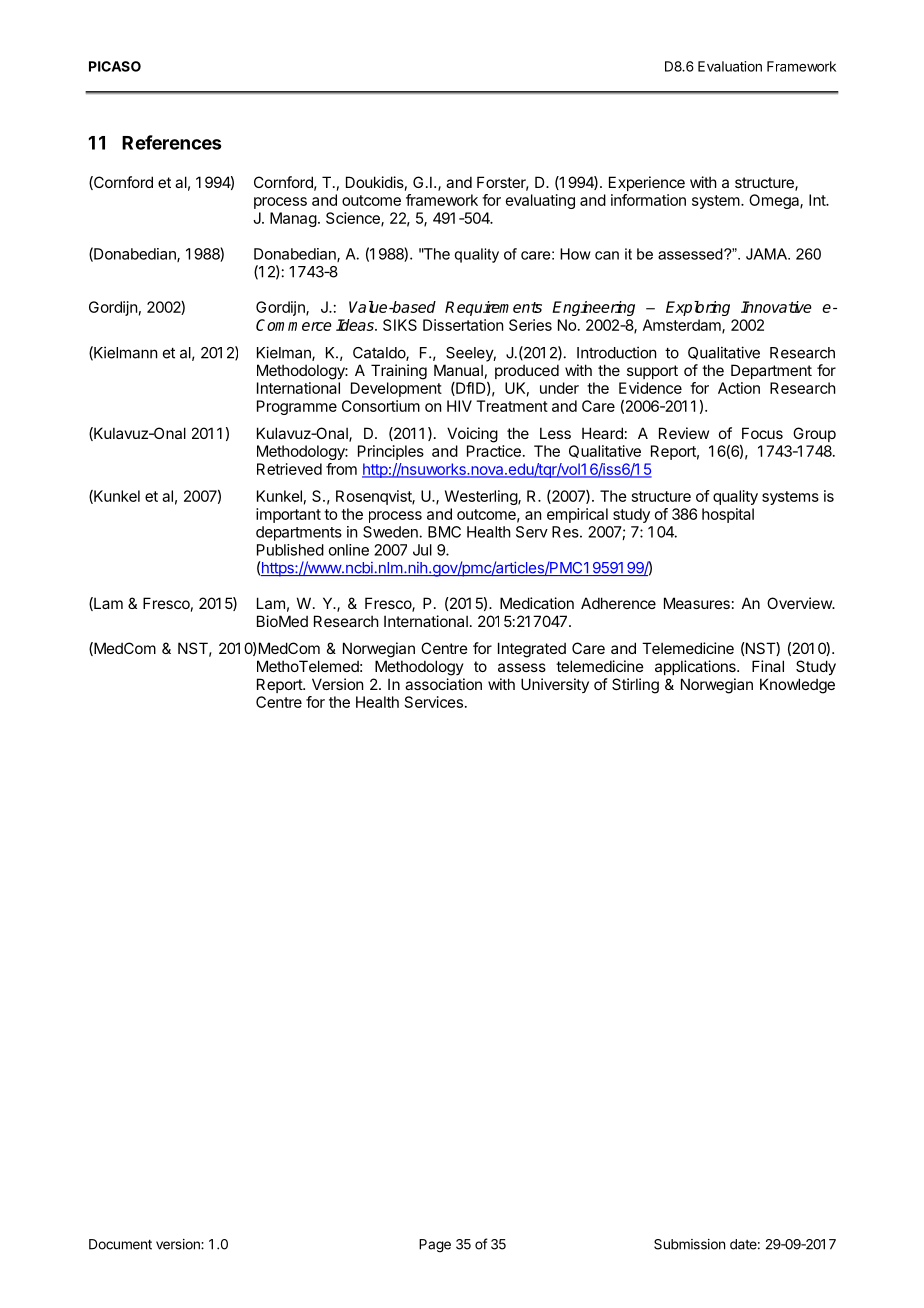 Image resolution: width=924 pixels, height=1308 pixels. What do you see at coordinates (540, 201) in the document?
I see `evaluating` at bounding box center [540, 201].
